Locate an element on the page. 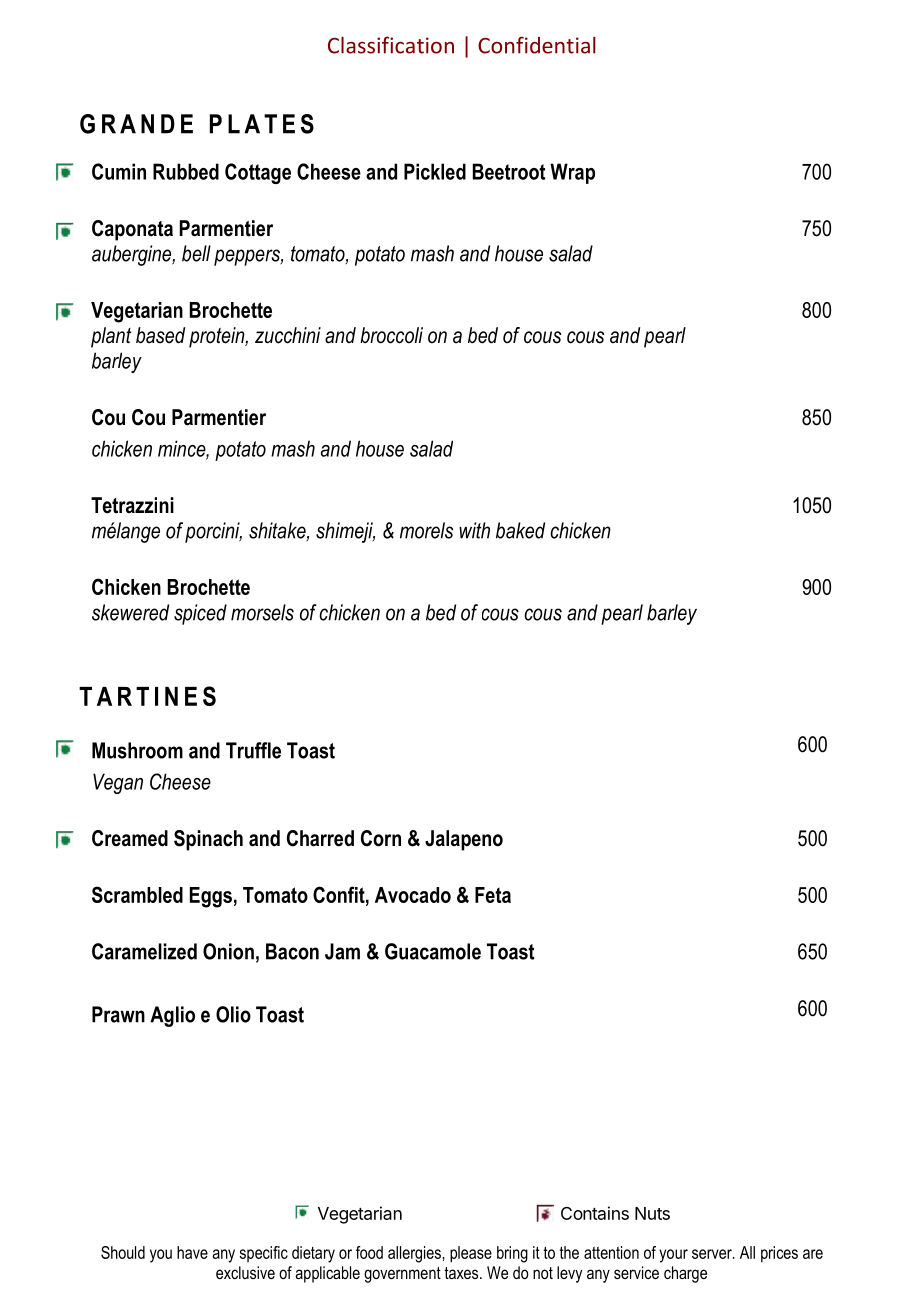  Rubbed is located at coordinates (186, 171).
